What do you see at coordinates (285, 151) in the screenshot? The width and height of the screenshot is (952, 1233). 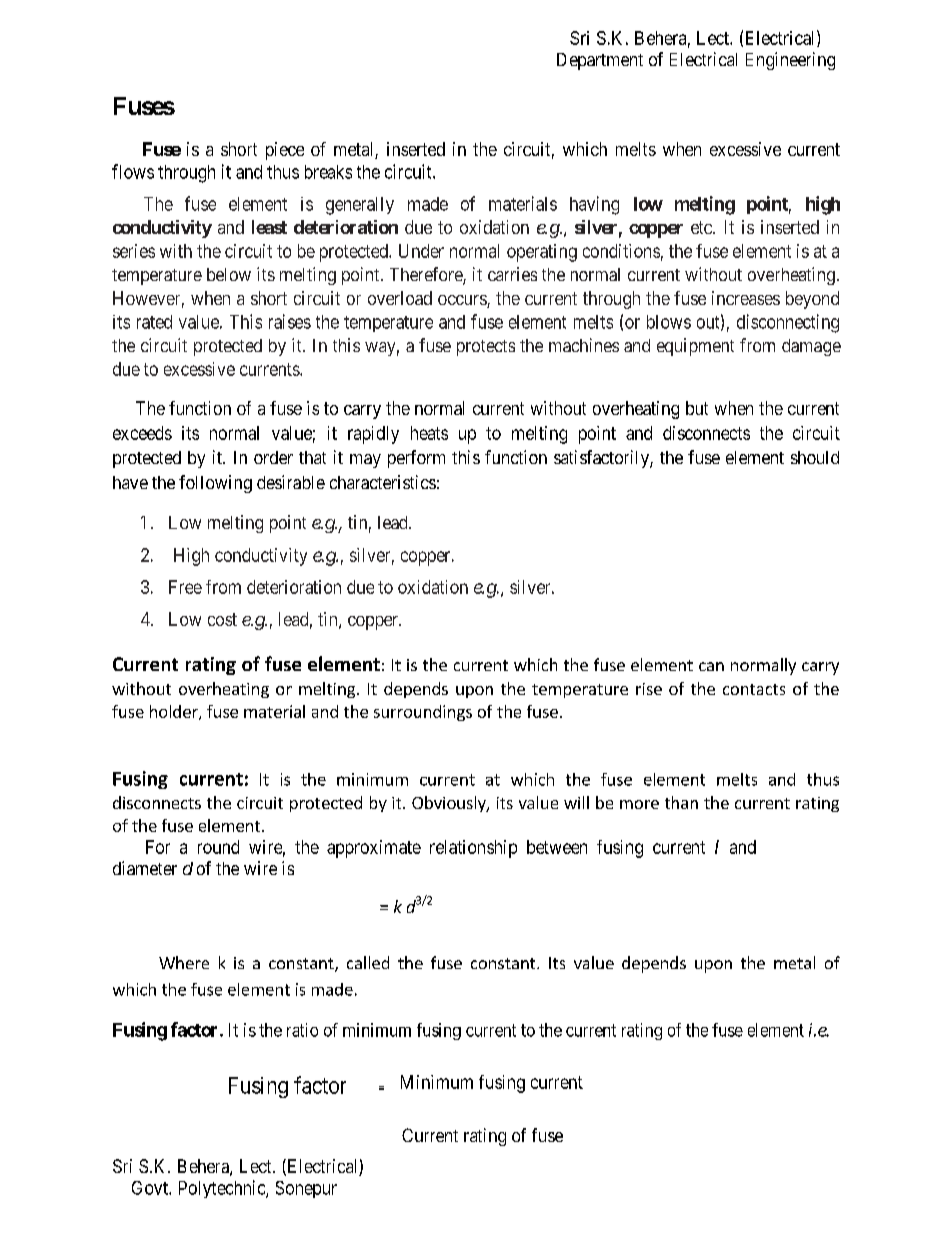 I see `piece` at bounding box center [285, 151].
